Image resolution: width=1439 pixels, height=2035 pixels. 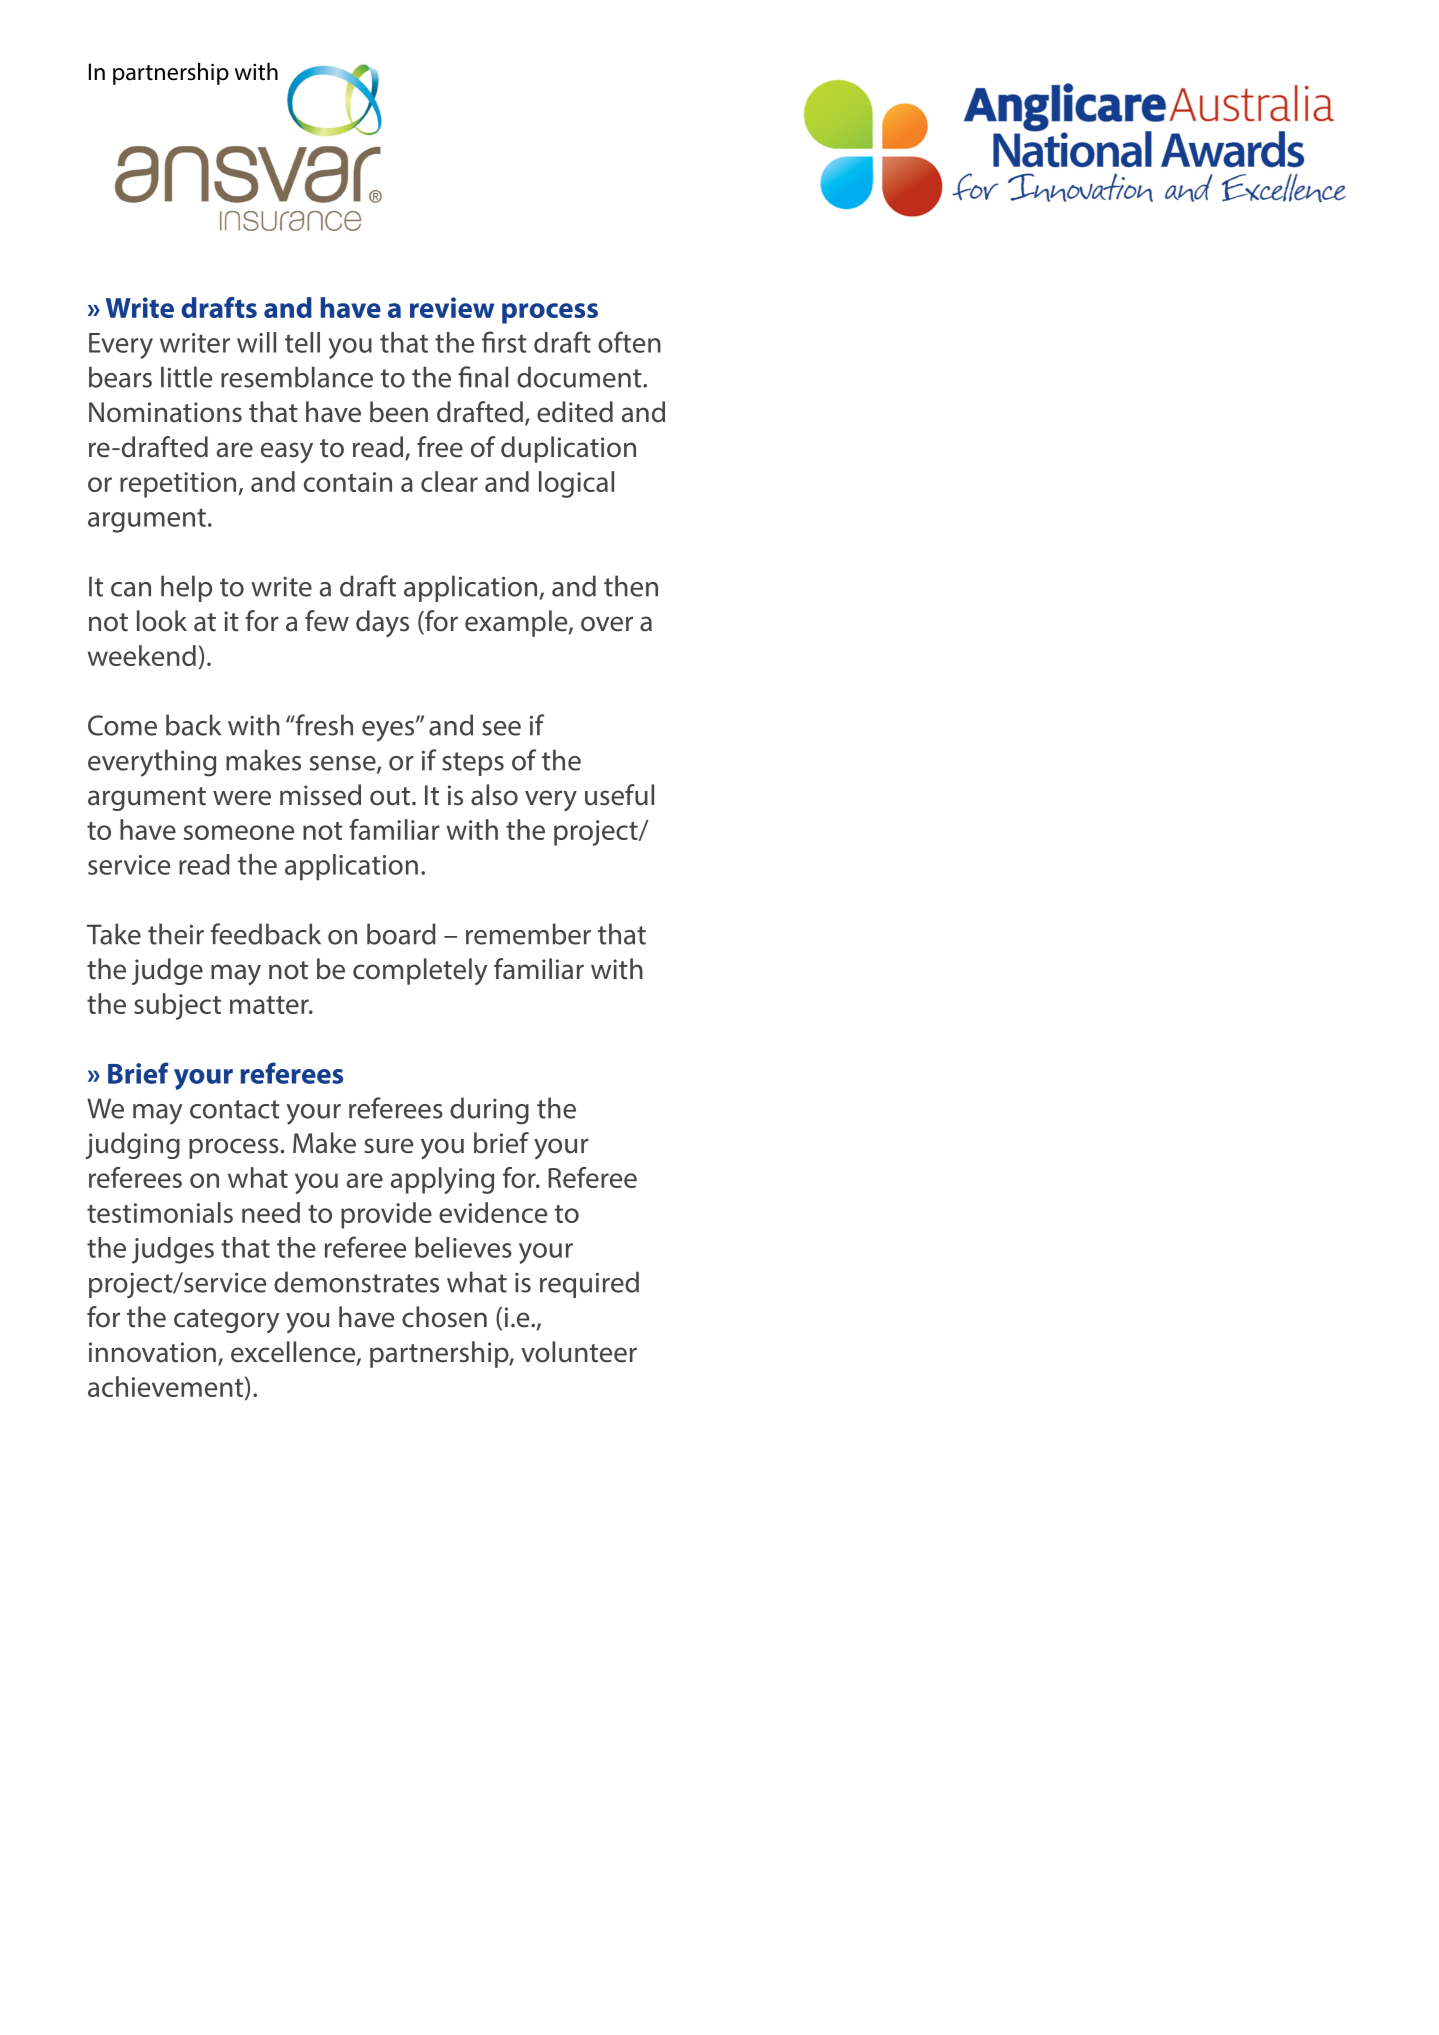 I want to click on demonstrates, so click(x=356, y=1282).
